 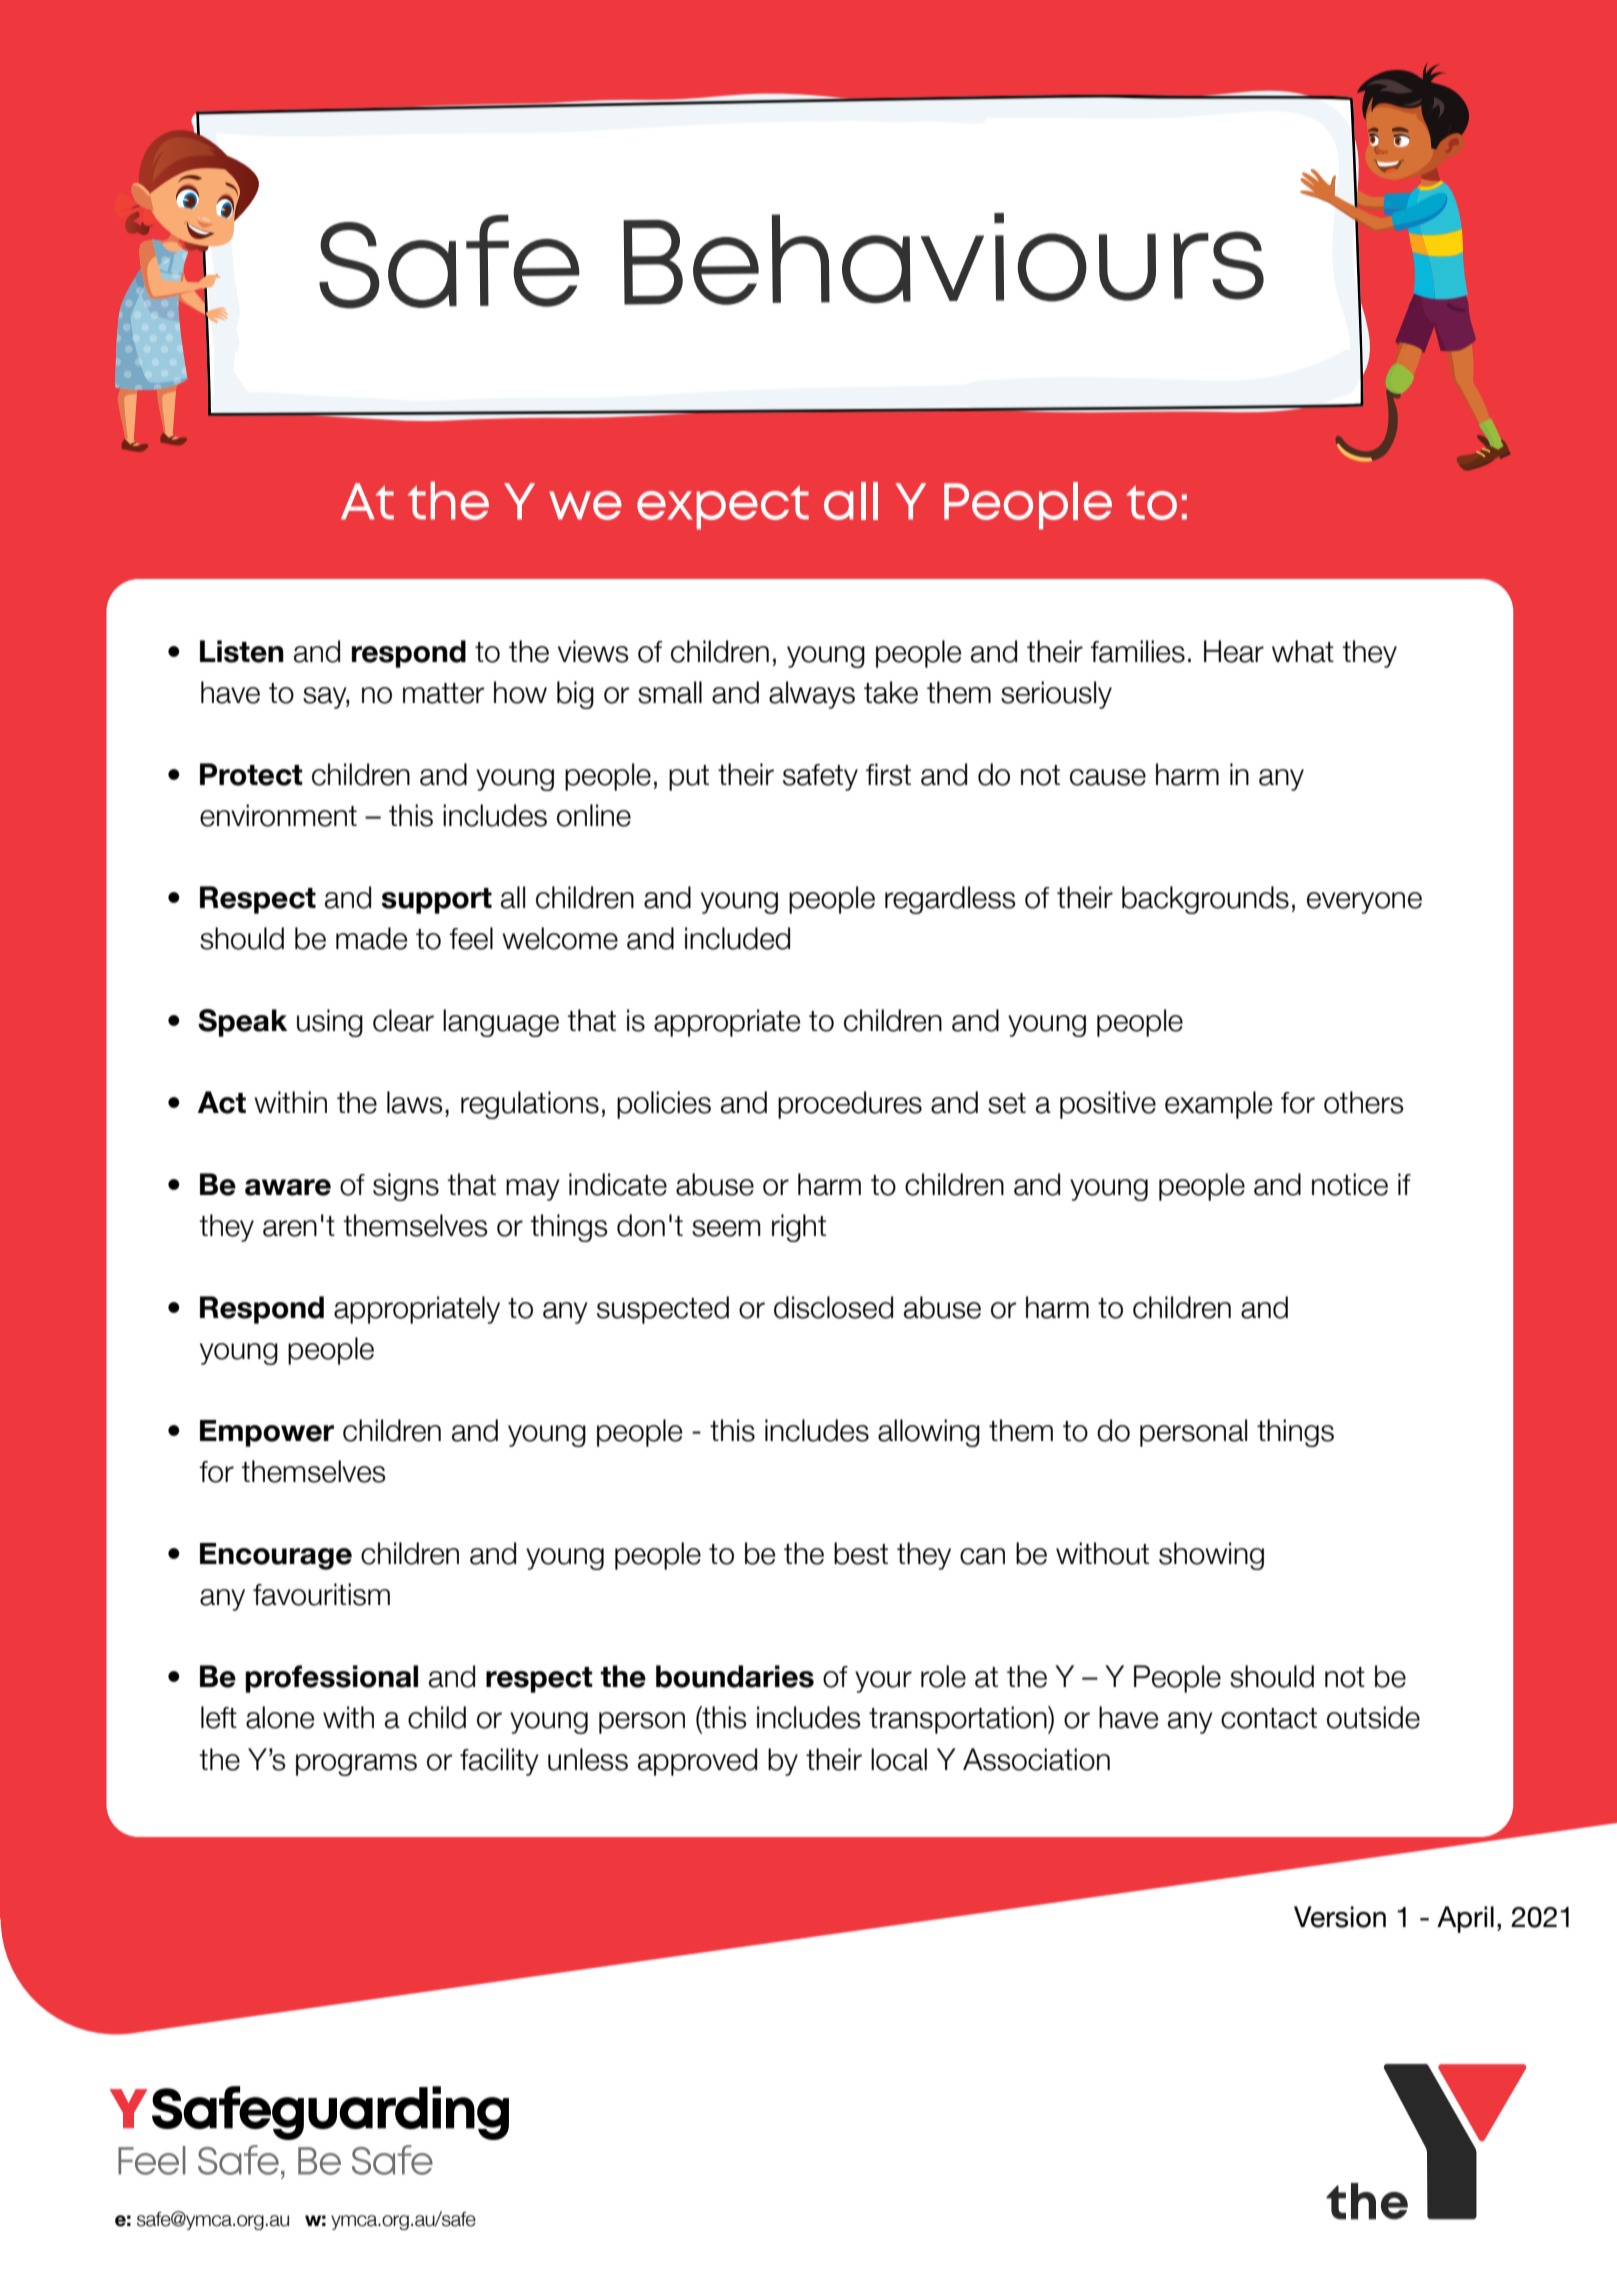 I want to click on procedures, so click(x=850, y=1105).
